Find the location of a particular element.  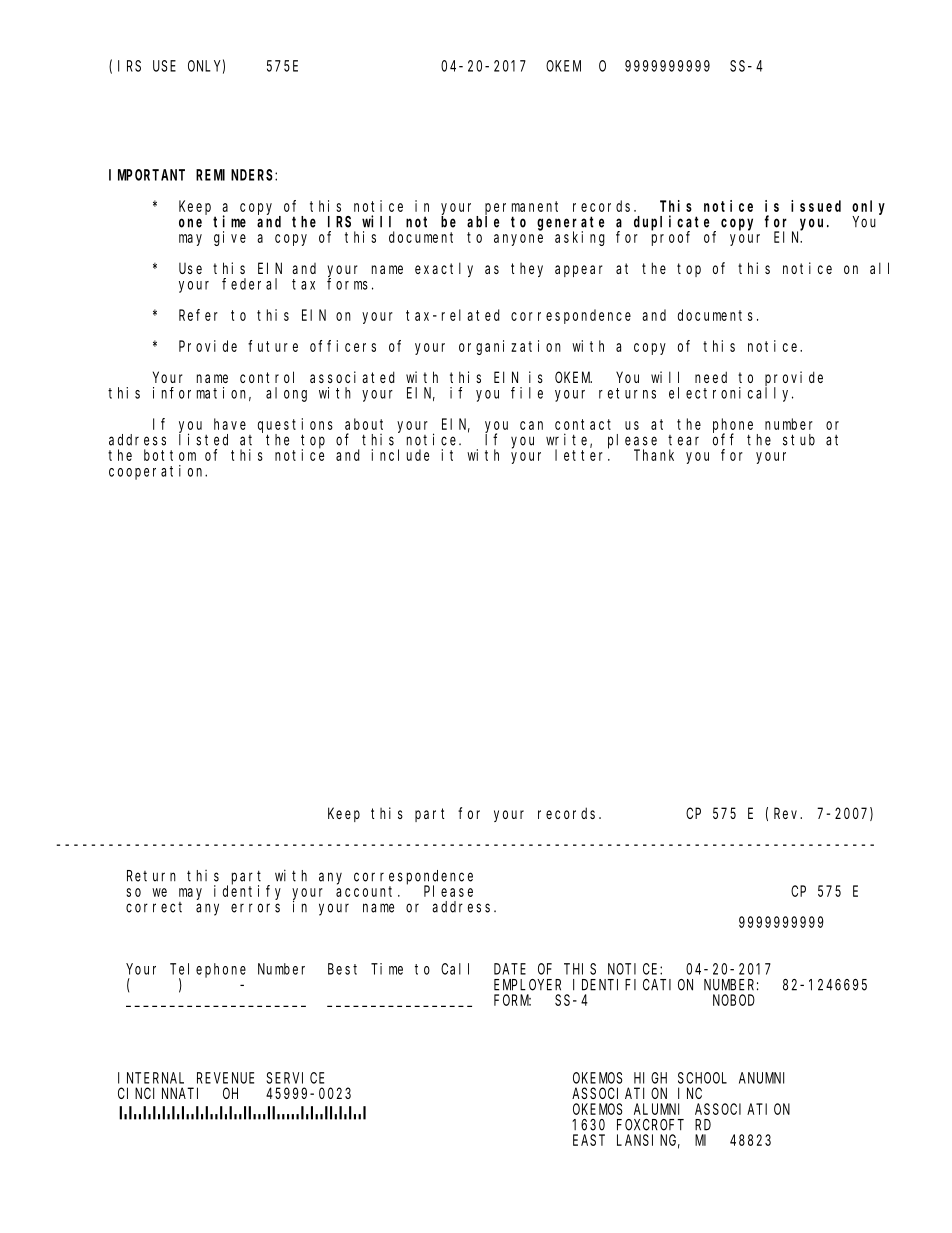

REVENUE is located at coordinates (225, 1078).
